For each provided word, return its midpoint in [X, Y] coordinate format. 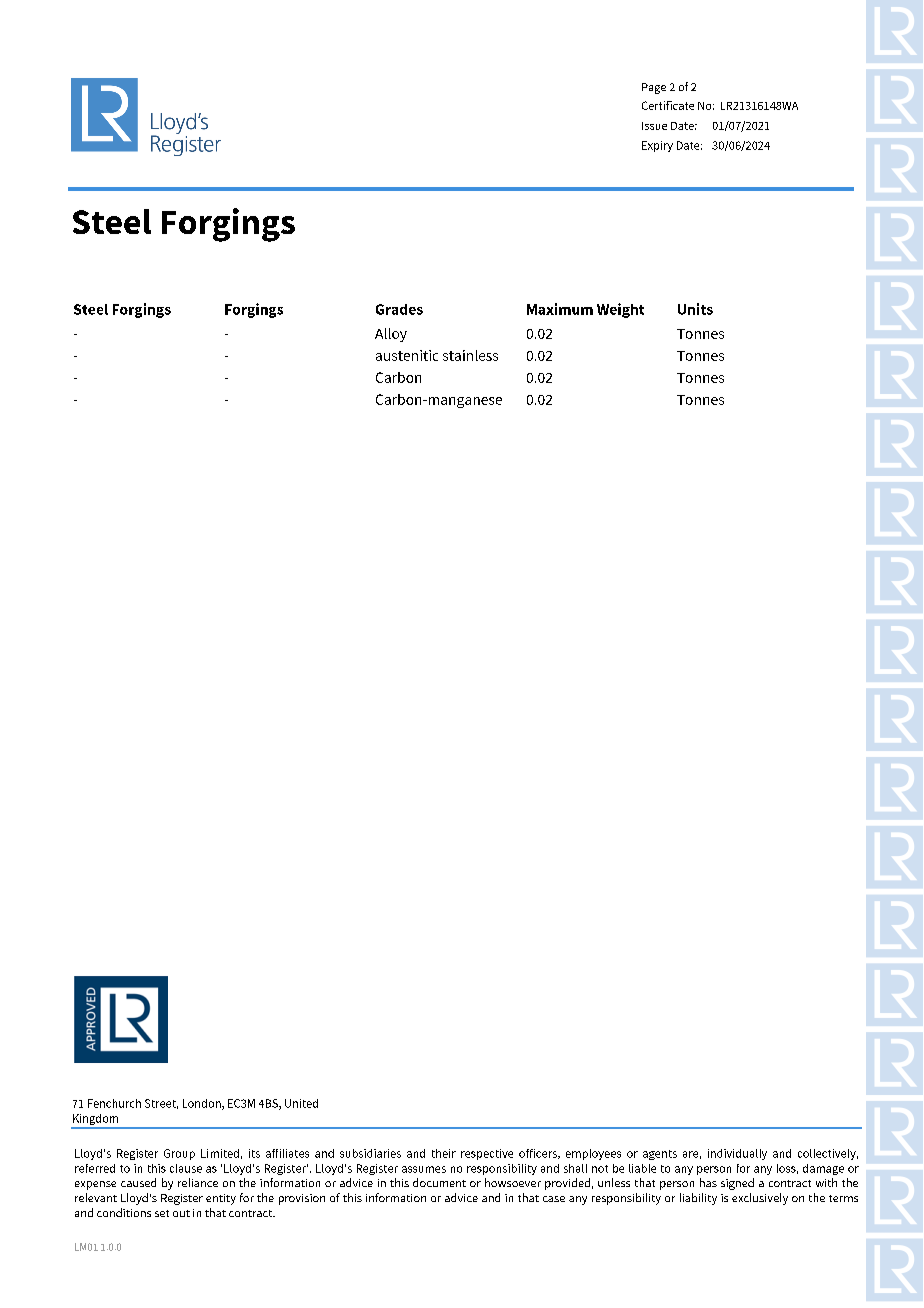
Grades [399, 309]
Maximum [560, 309]
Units [695, 309]
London [203, 1104]
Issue [654, 126]
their [444, 1153]
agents [660, 1155]
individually [737, 1154]
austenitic [407, 355]
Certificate [668, 105]
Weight [620, 310]
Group [179, 1154]
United [301, 1103]
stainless [470, 355]
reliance [198, 1182]
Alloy [391, 335]
